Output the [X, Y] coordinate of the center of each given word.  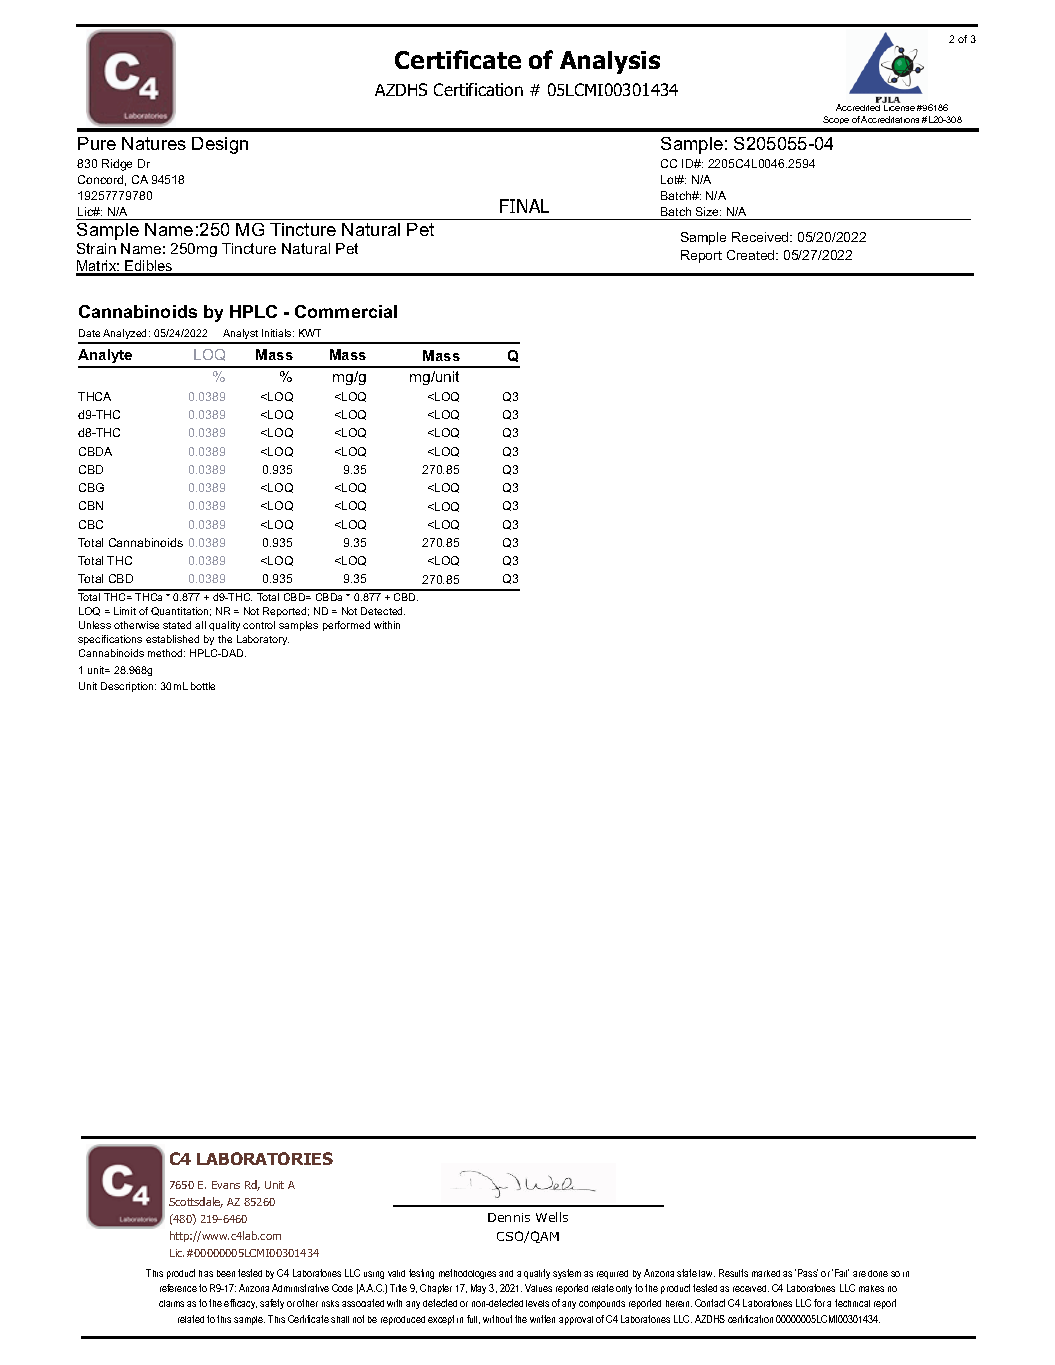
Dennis [509, 1217]
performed [346, 626]
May [478, 1289]
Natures [154, 143]
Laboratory [263, 640]
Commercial [346, 311]
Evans [226, 1185]
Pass [808, 1273]
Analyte [106, 358]
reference [178, 1288]
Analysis [610, 62]
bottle [203, 686]
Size [708, 211]
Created [752, 255]
